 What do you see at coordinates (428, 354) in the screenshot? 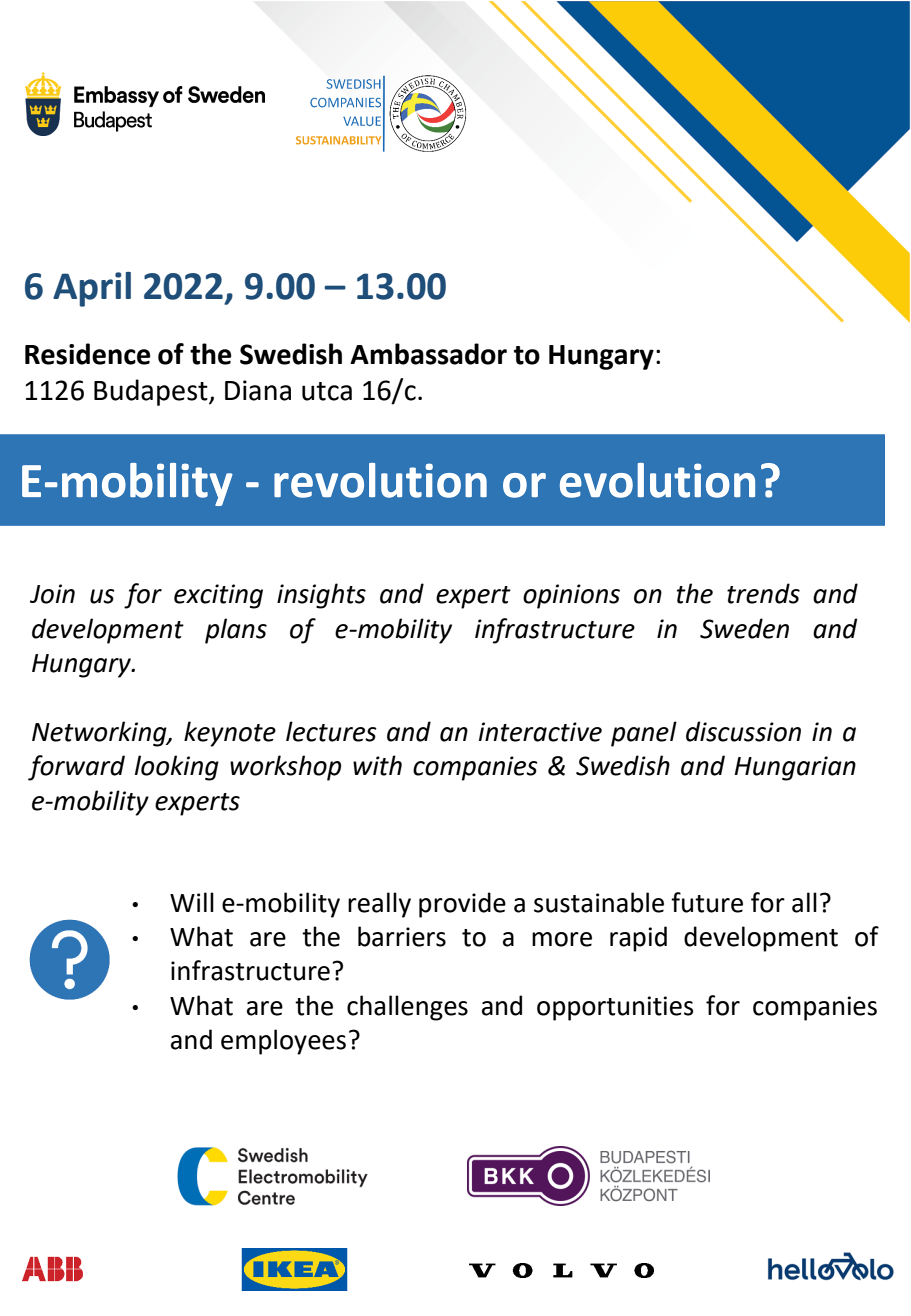
I see `Ambassador` at bounding box center [428, 354].
